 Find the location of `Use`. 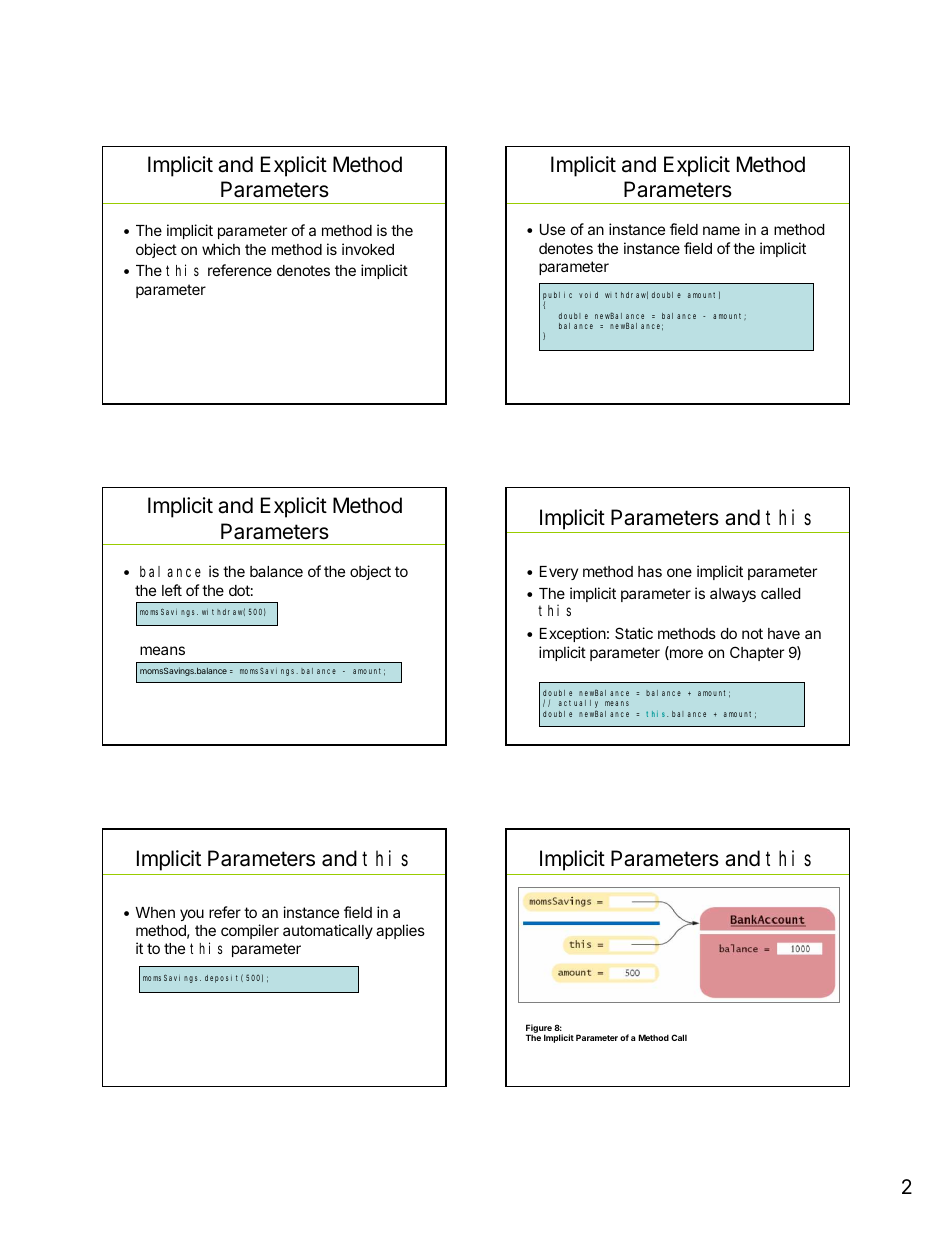

Use is located at coordinates (552, 229).
